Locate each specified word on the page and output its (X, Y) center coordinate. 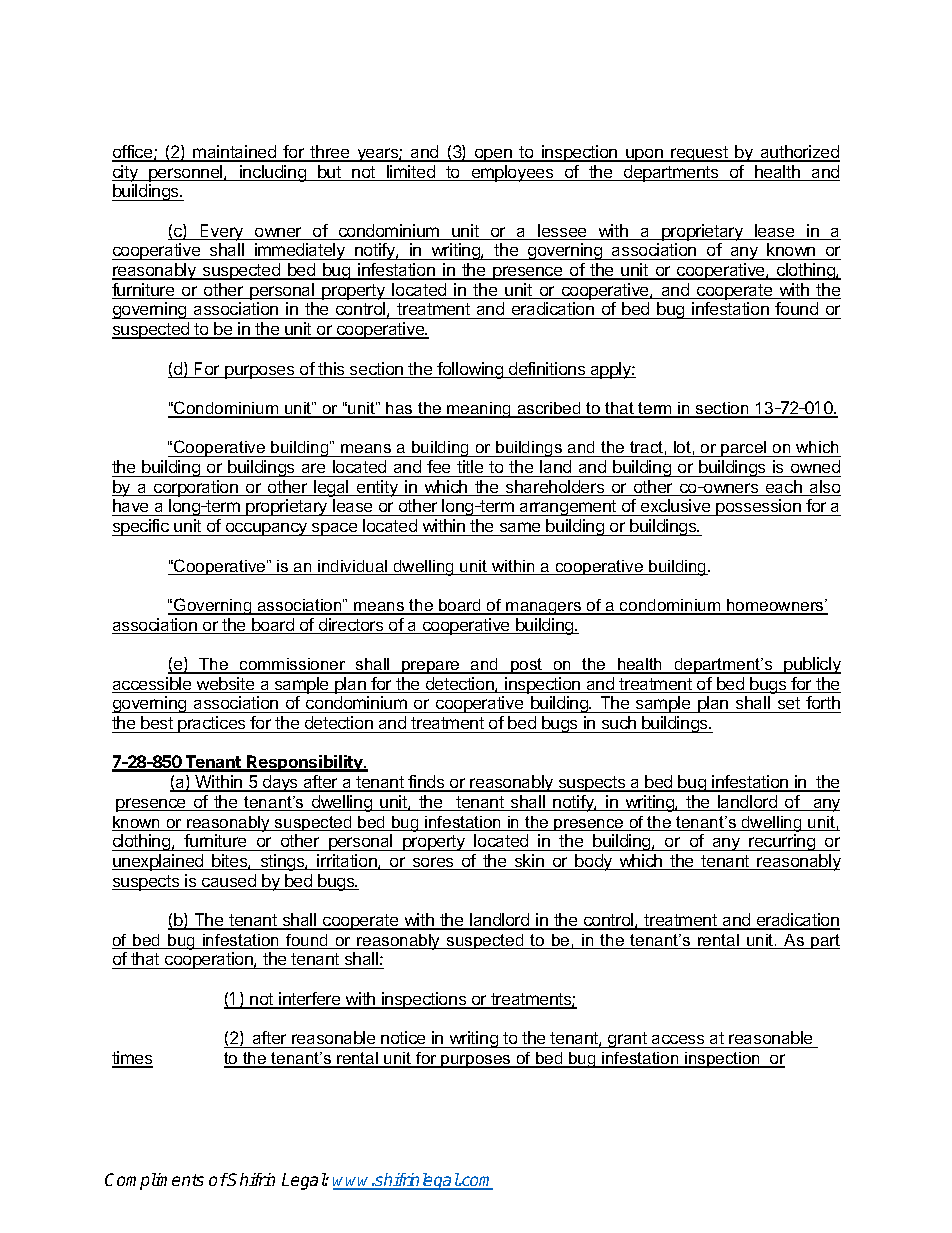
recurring (782, 842)
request (699, 154)
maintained (235, 153)
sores (433, 863)
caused (229, 882)
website (226, 685)
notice (403, 1039)
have (131, 507)
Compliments (154, 1181)
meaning (479, 410)
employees (512, 173)
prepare (431, 667)
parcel (744, 449)
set (788, 705)
